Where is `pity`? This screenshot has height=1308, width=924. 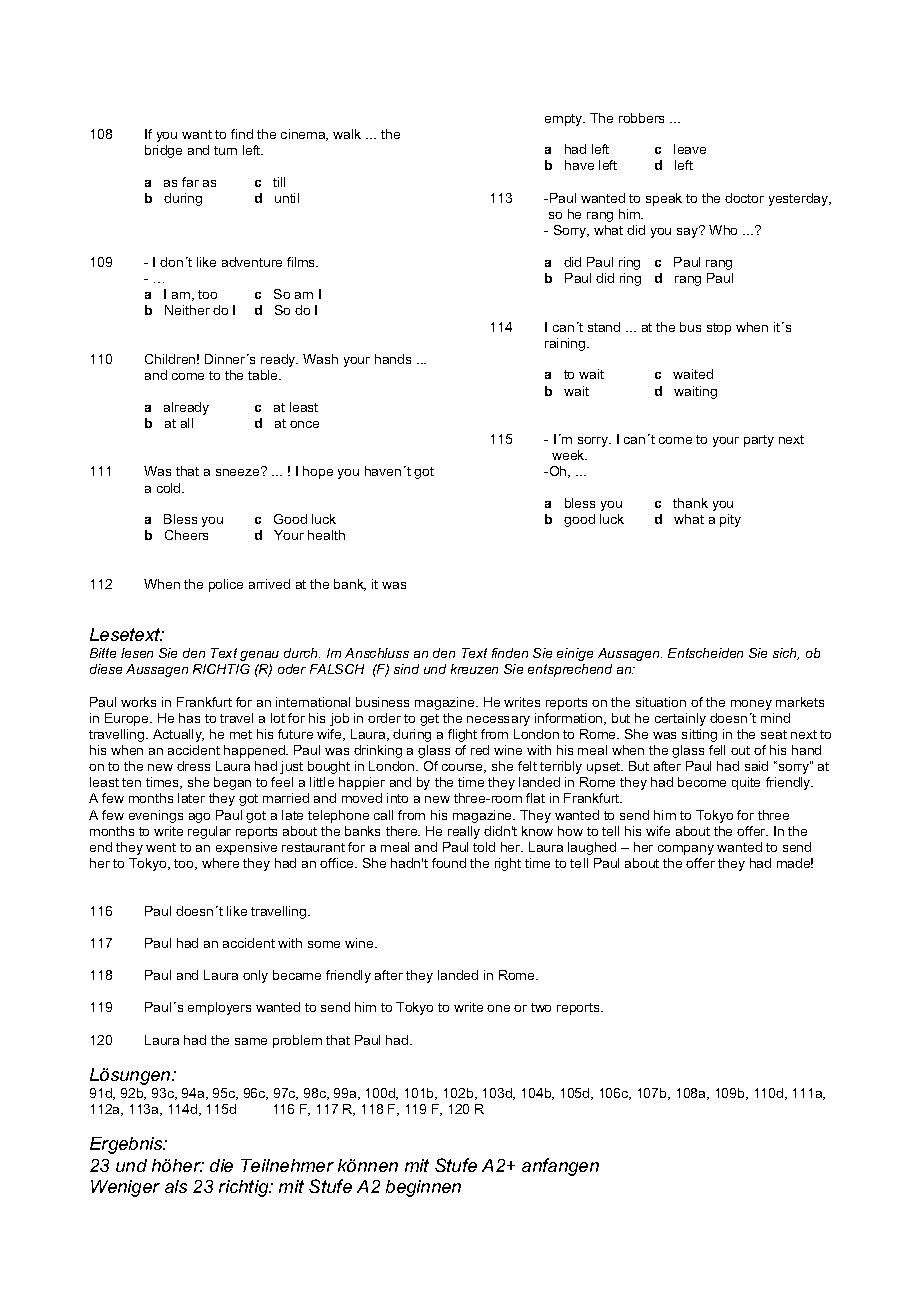
pity is located at coordinates (730, 520).
